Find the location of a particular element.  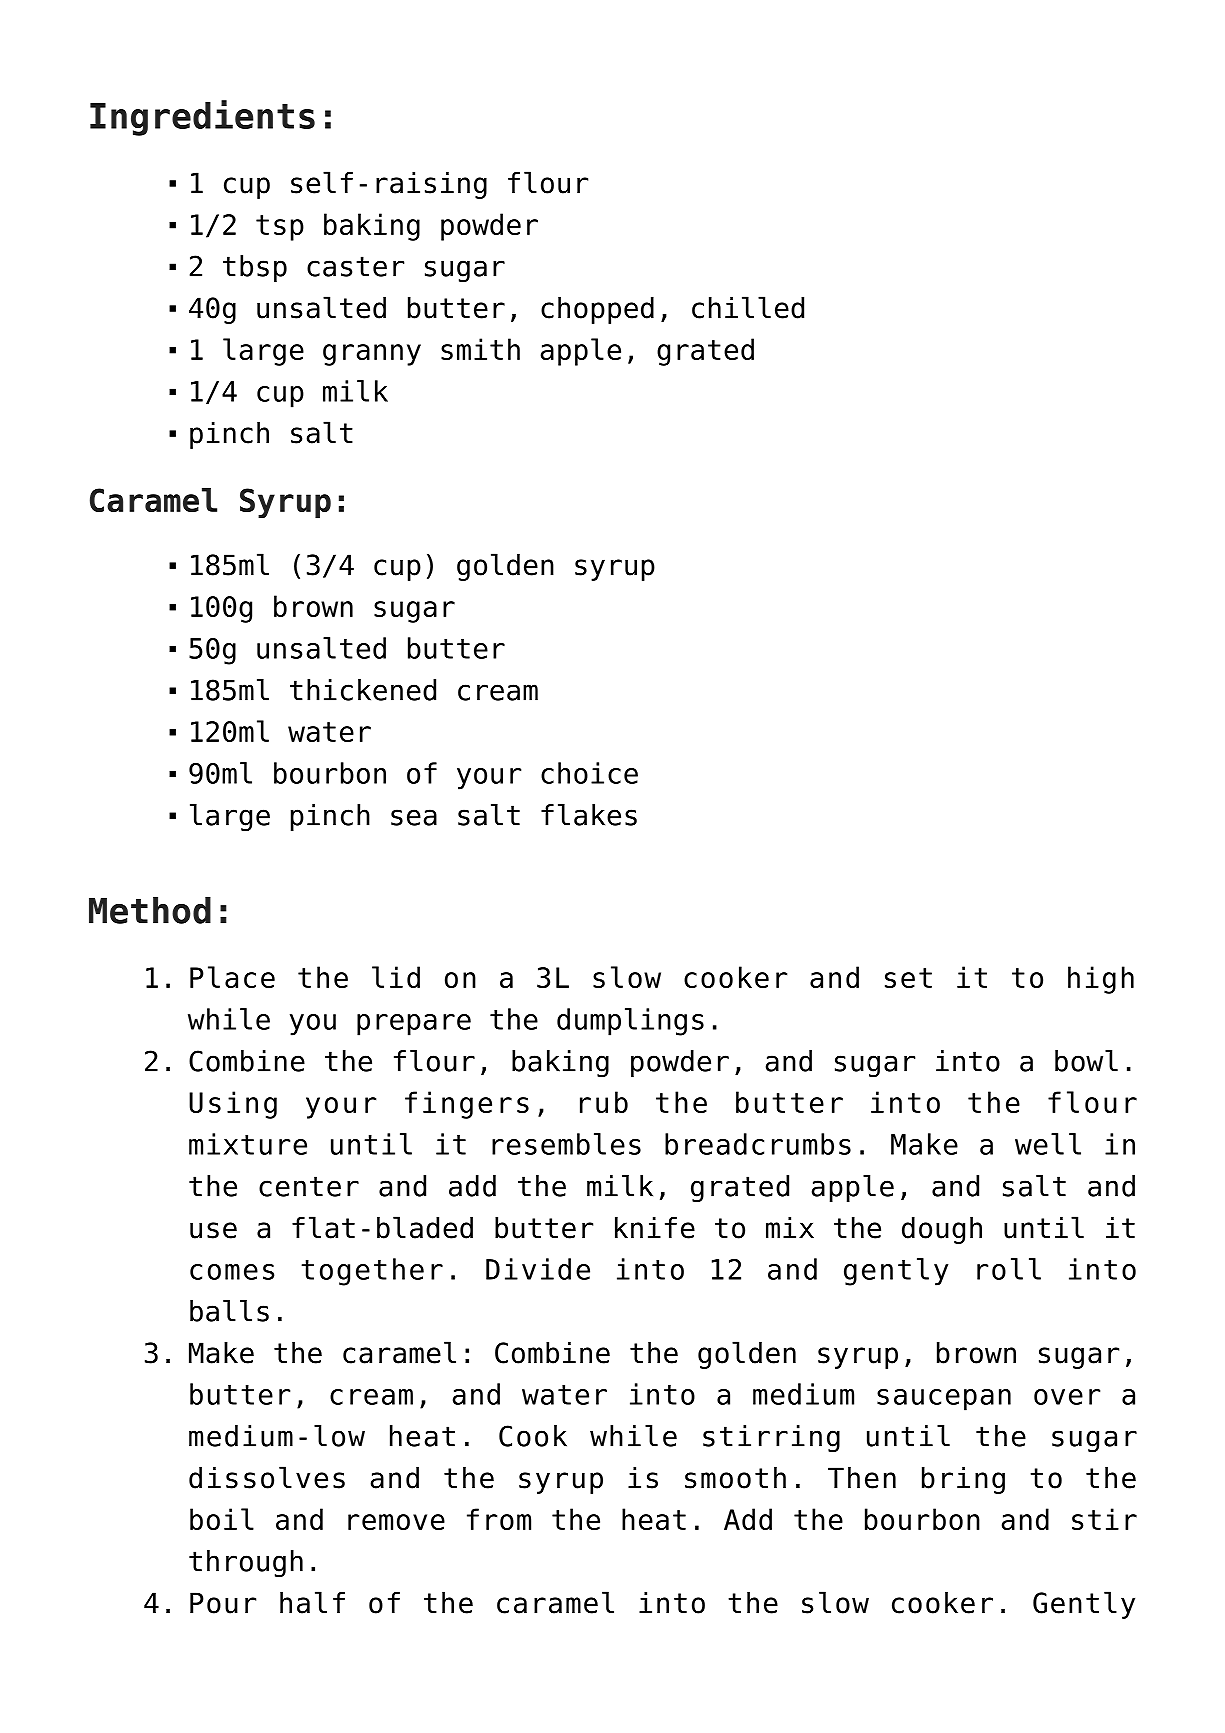

from is located at coordinates (499, 1519).
